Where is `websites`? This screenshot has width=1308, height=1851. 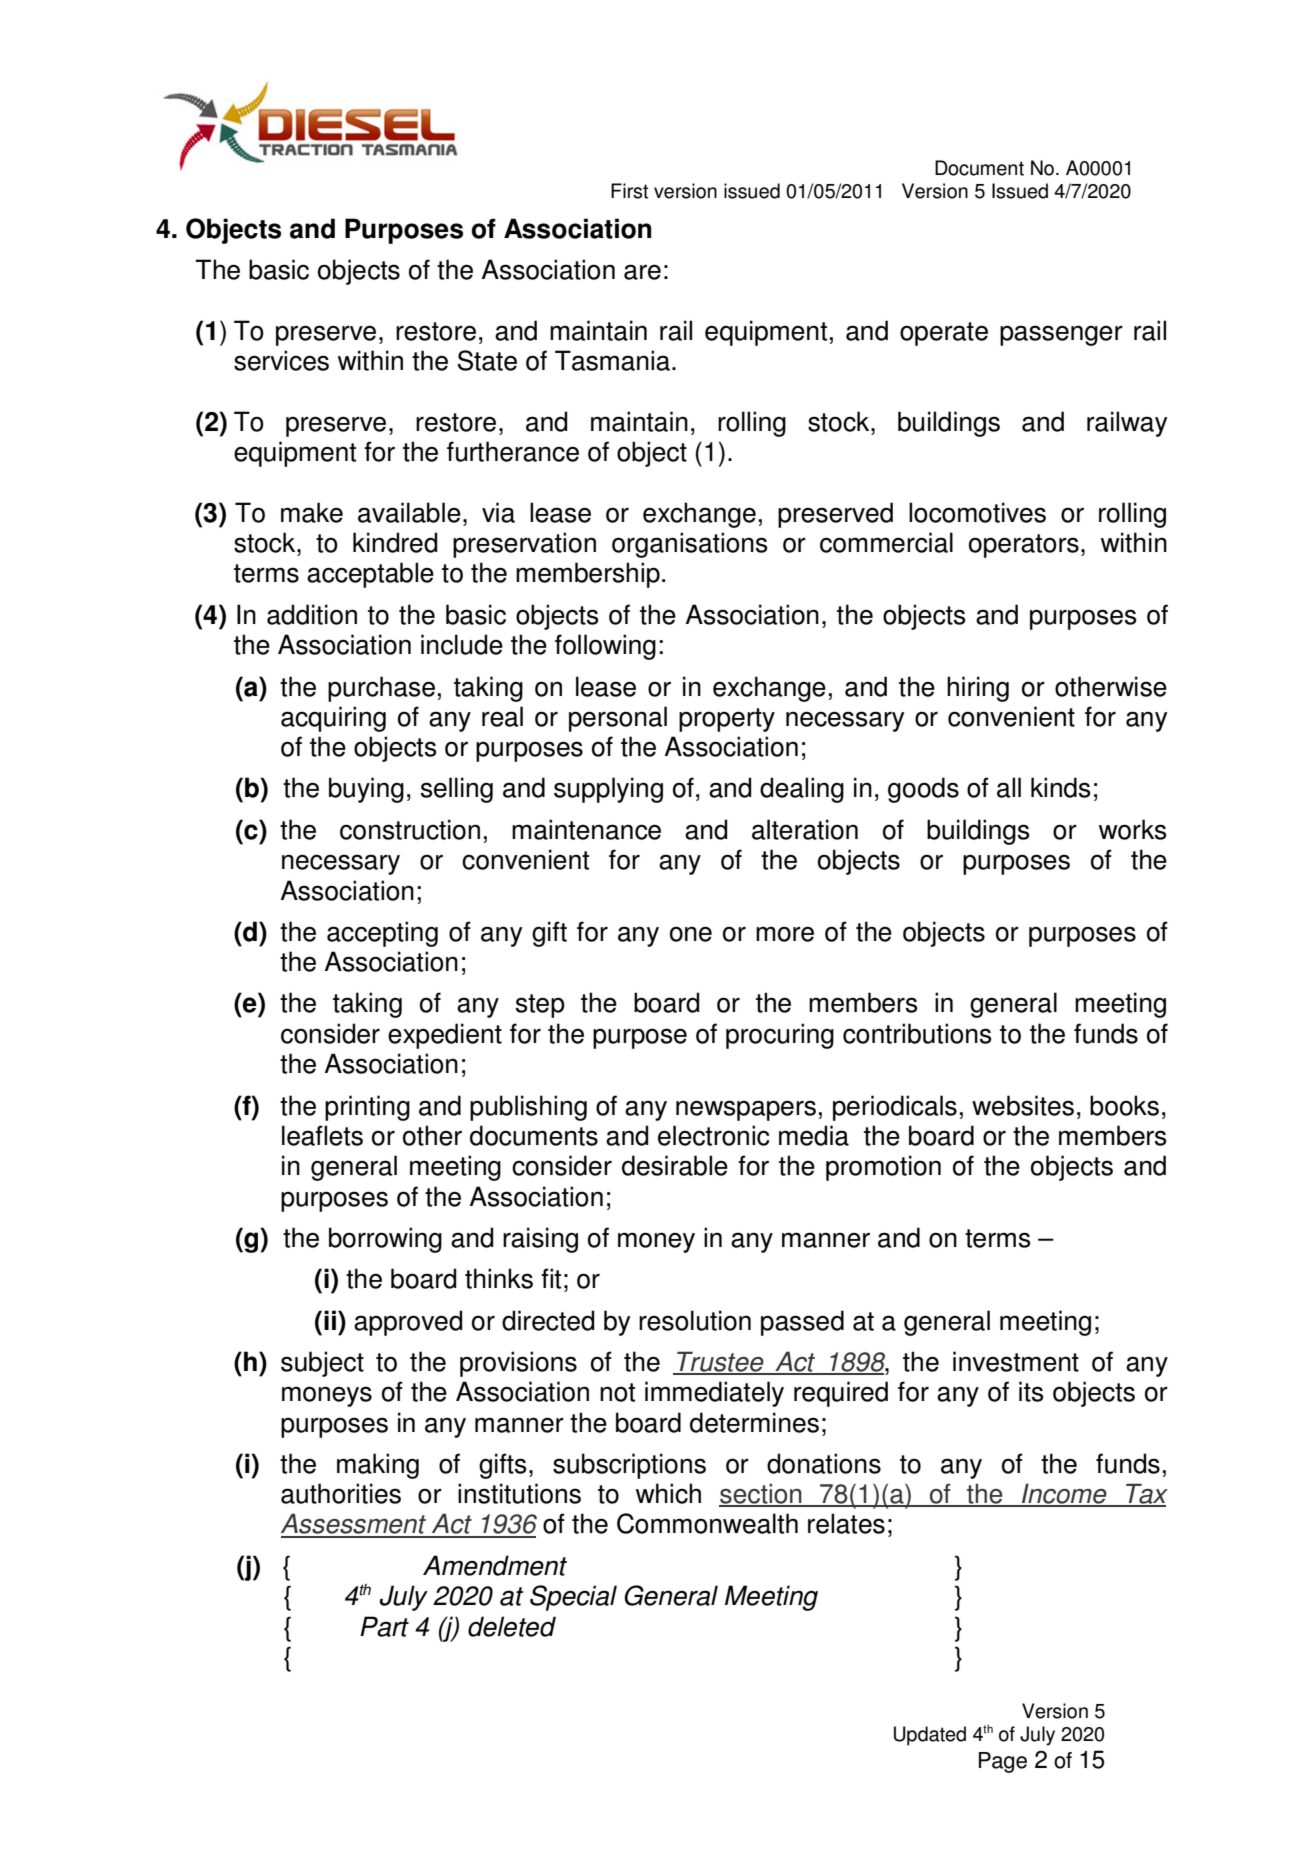 websites is located at coordinates (1023, 1105).
